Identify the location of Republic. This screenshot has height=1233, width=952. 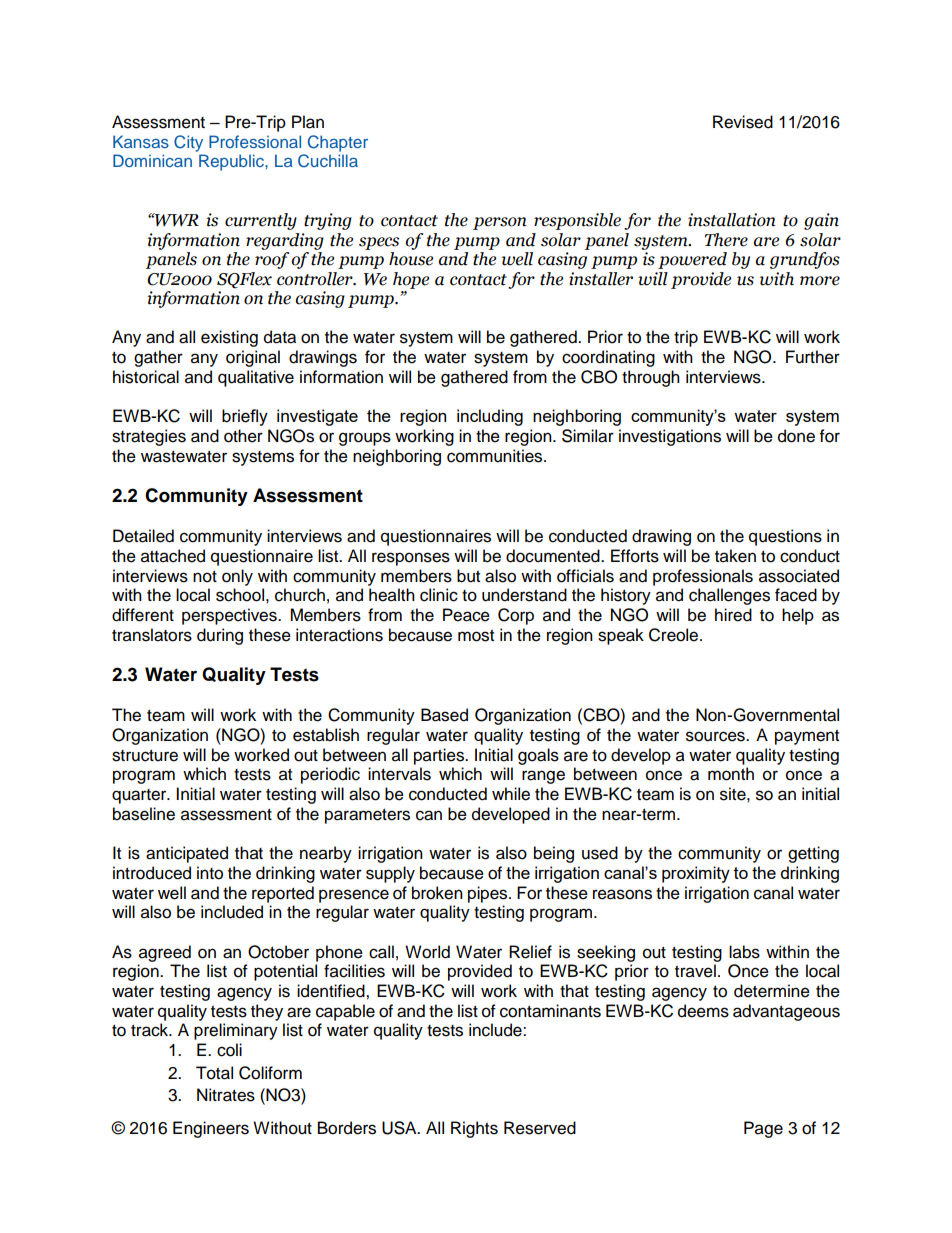
(232, 162).
